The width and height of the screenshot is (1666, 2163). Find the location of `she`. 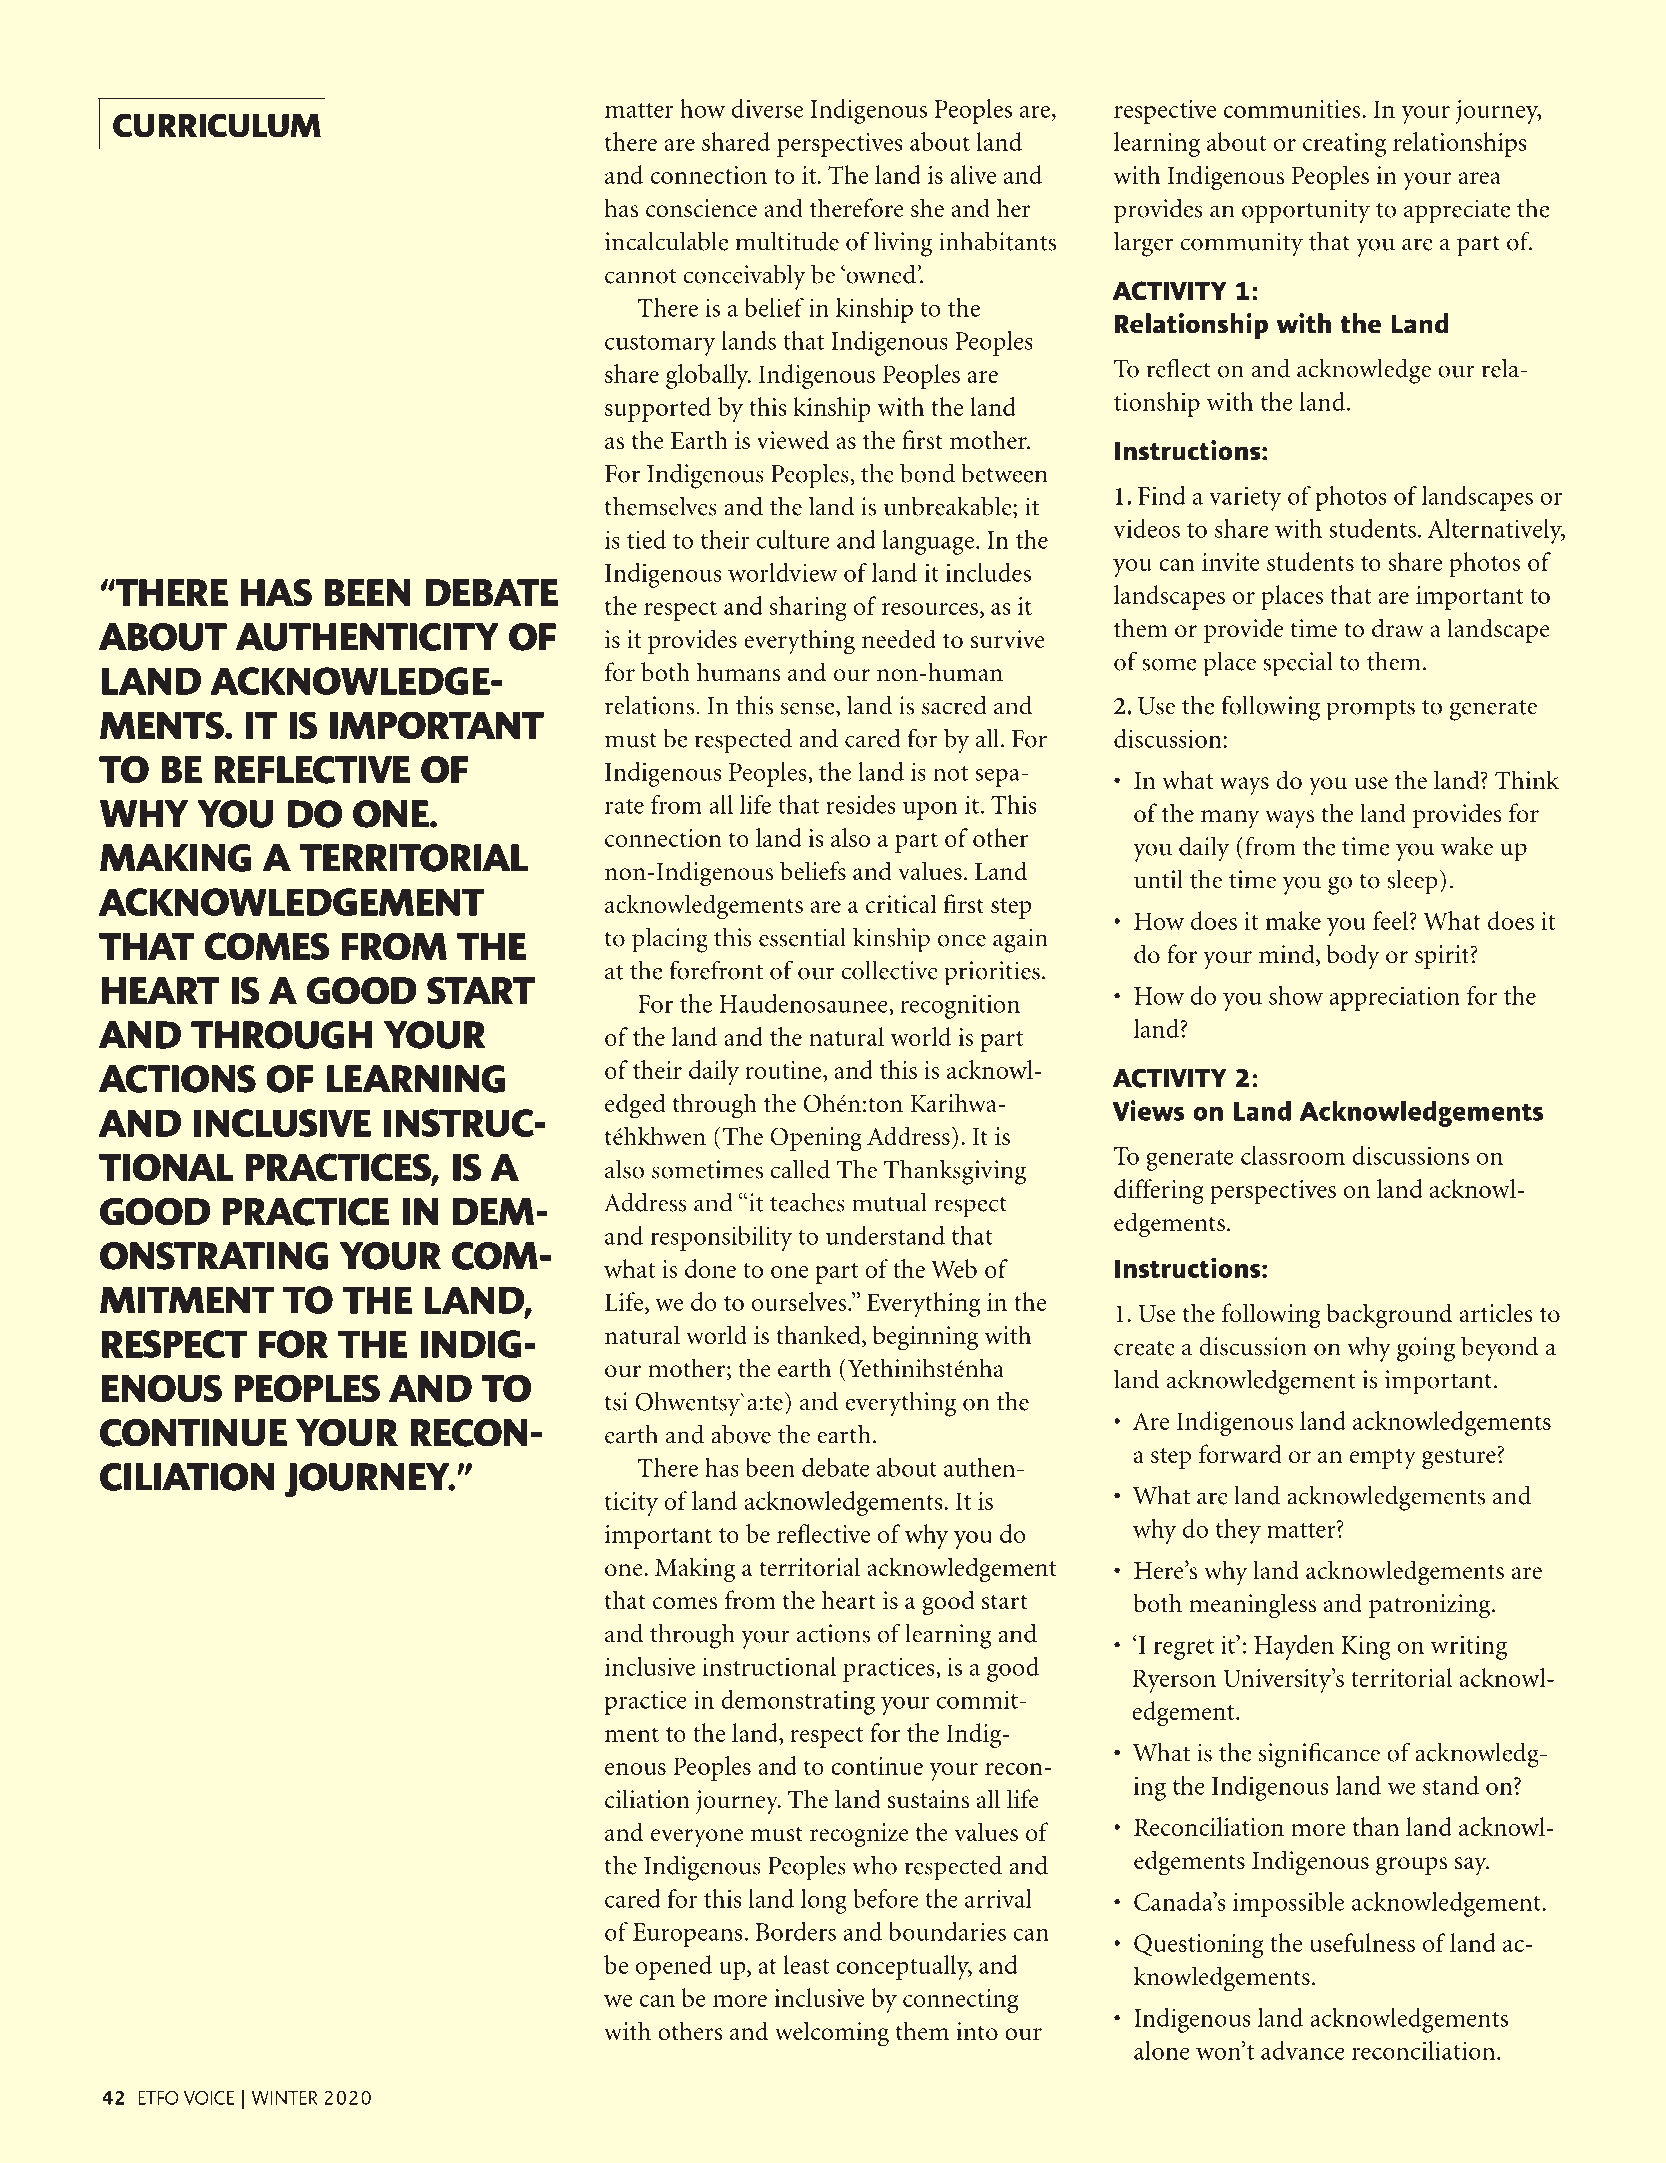

she is located at coordinates (927, 208).
